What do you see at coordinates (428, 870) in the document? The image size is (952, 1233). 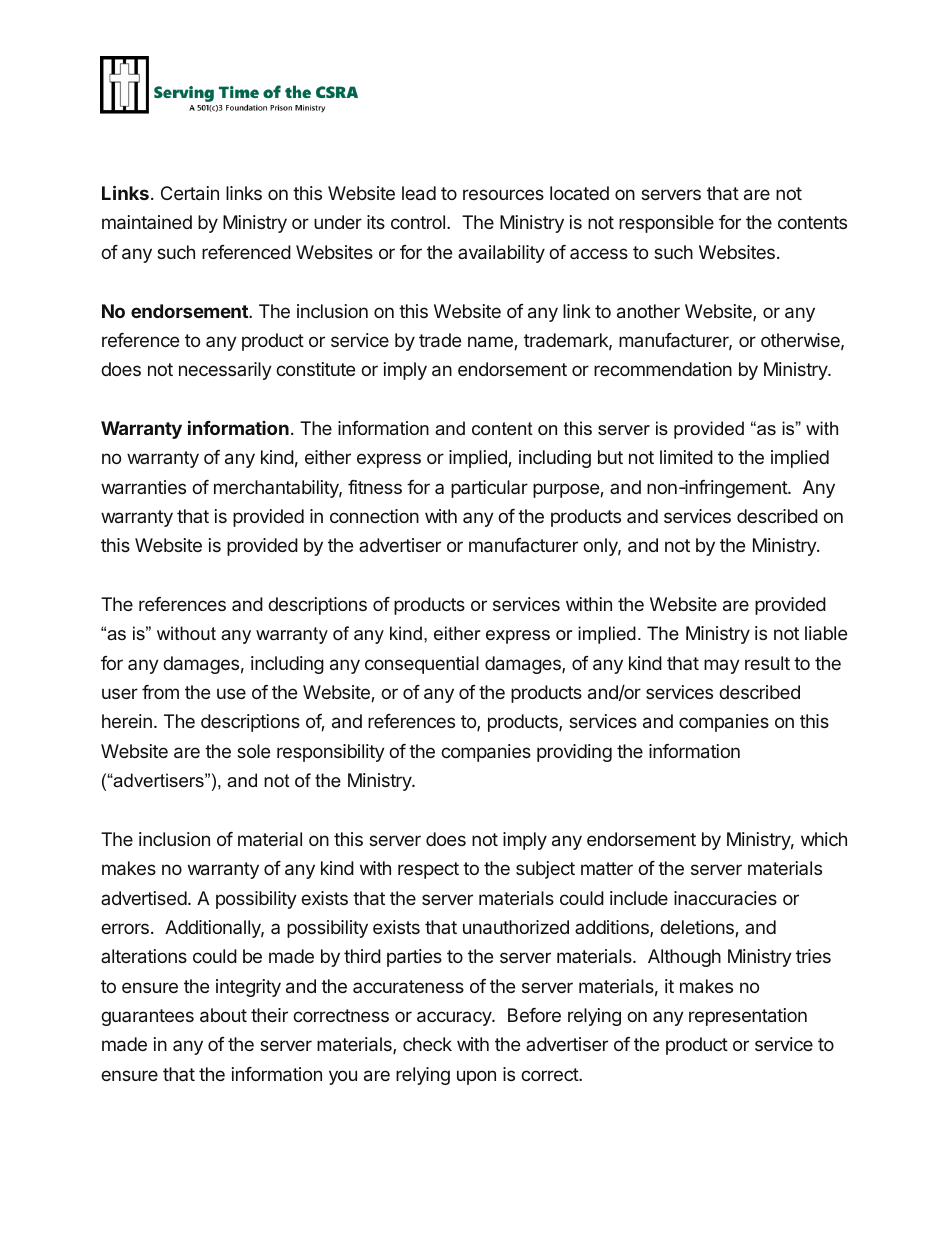 I see `respect` at bounding box center [428, 870].
